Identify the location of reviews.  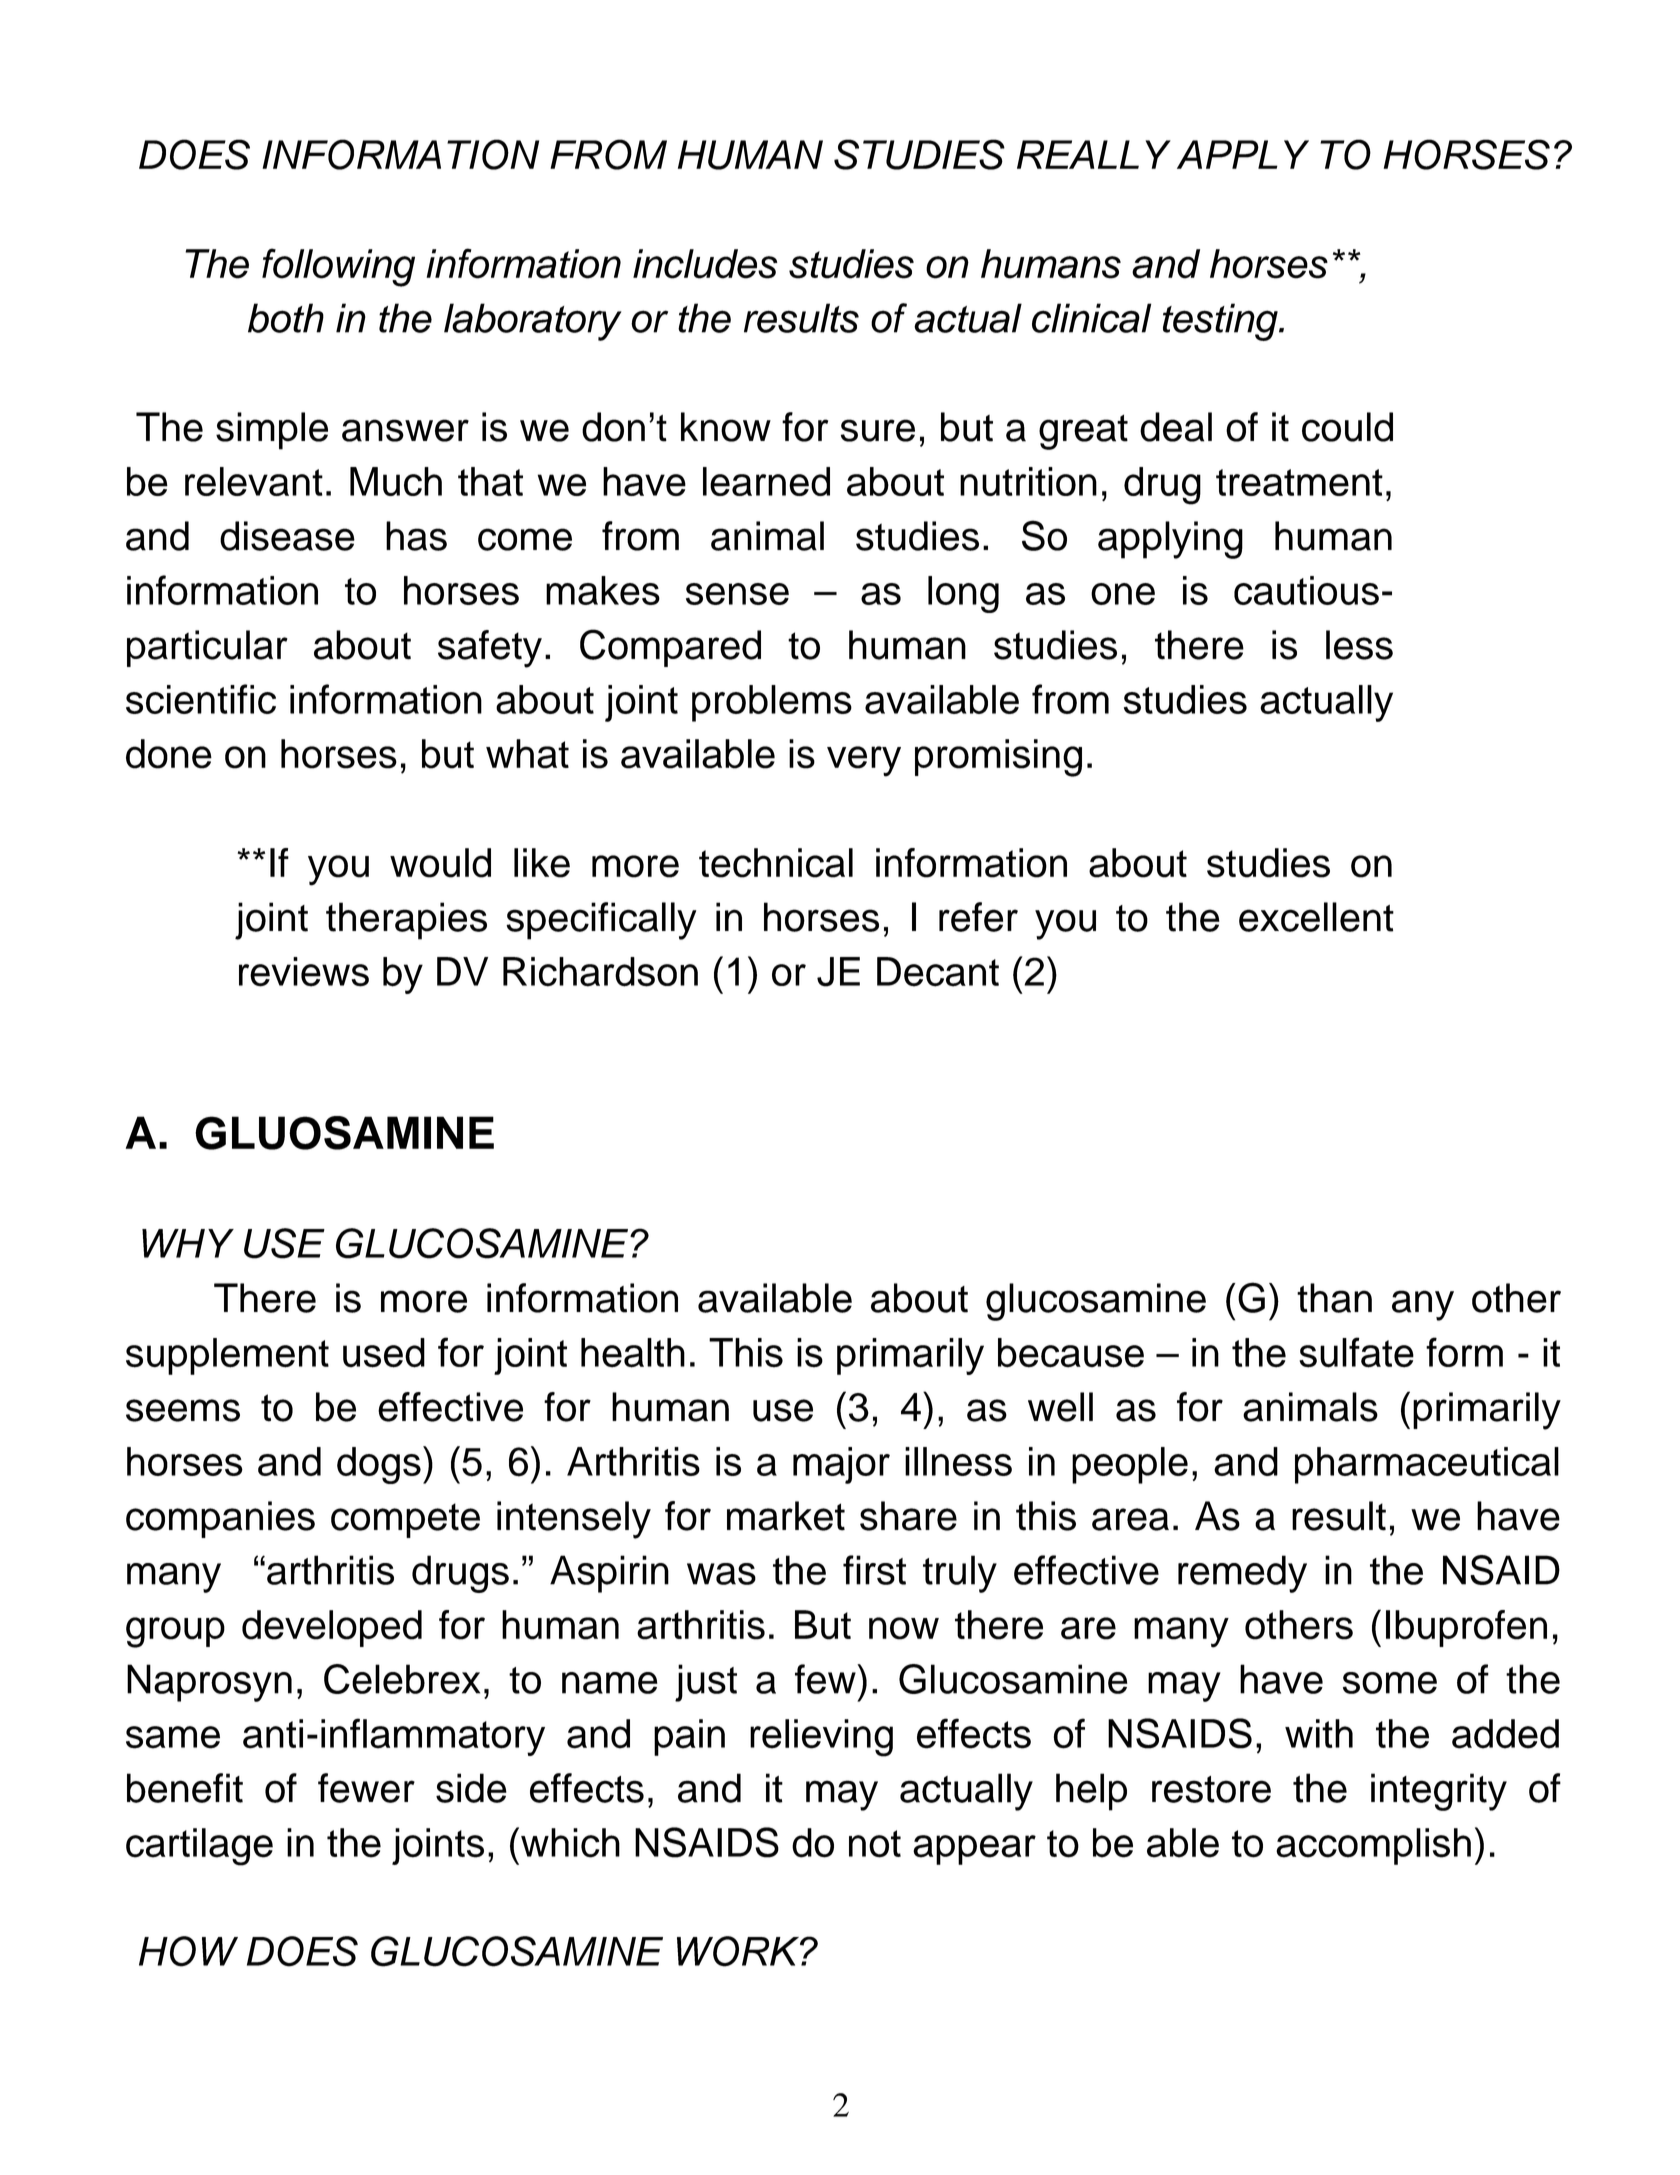
(304, 972).
